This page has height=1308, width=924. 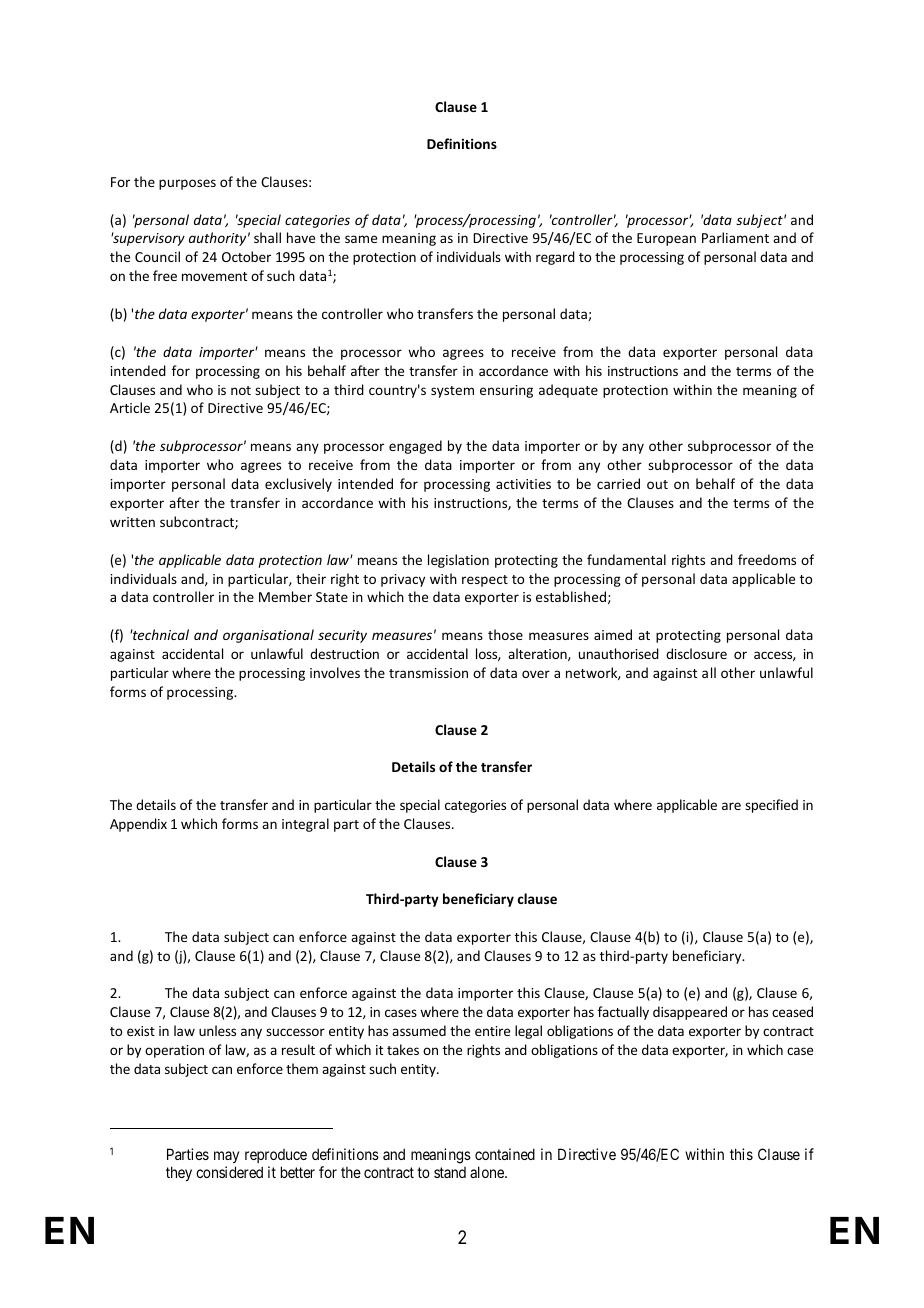 What do you see at coordinates (361, 239) in the page?
I see `same` at bounding box center [361, 239].
